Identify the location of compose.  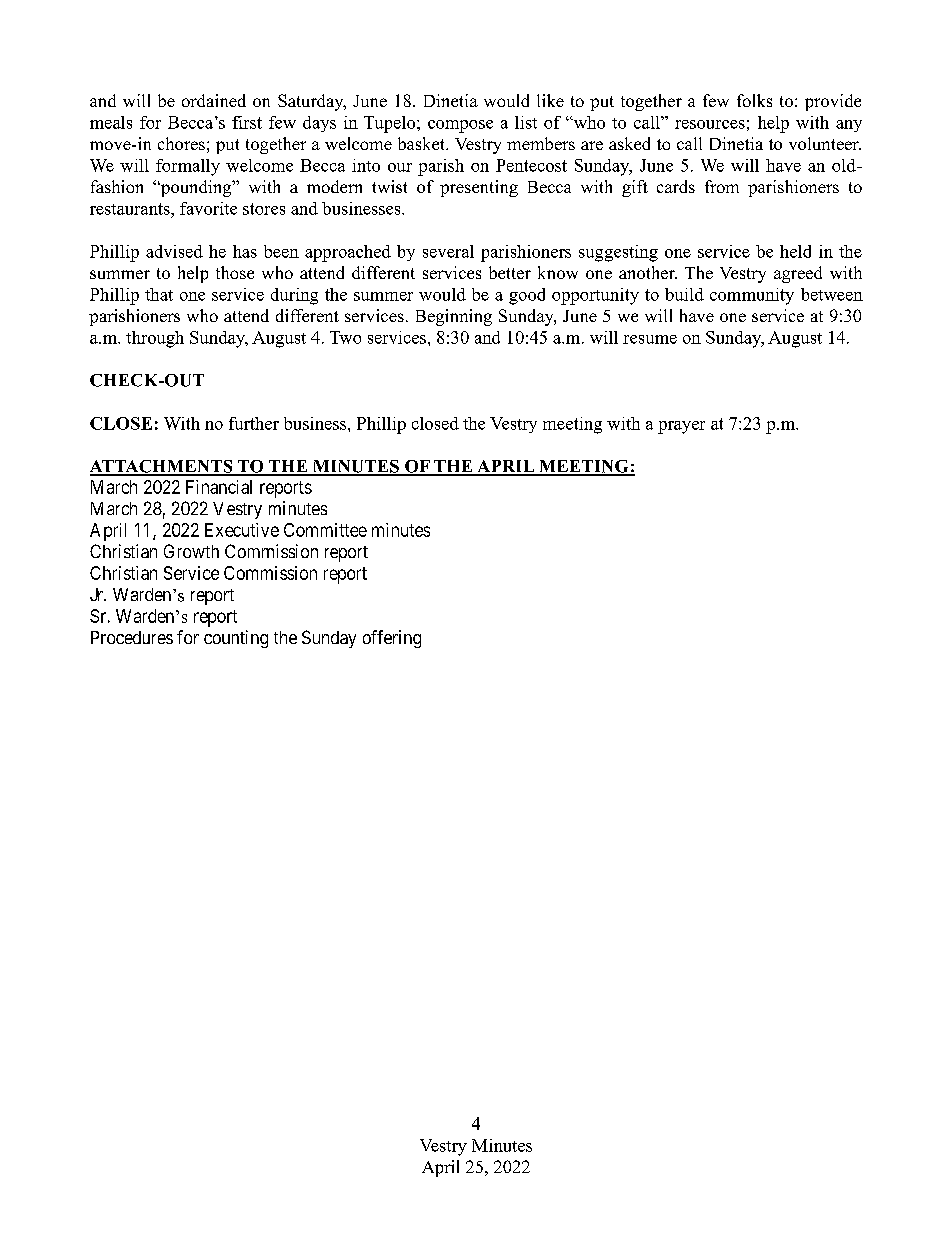
(460, 126).
